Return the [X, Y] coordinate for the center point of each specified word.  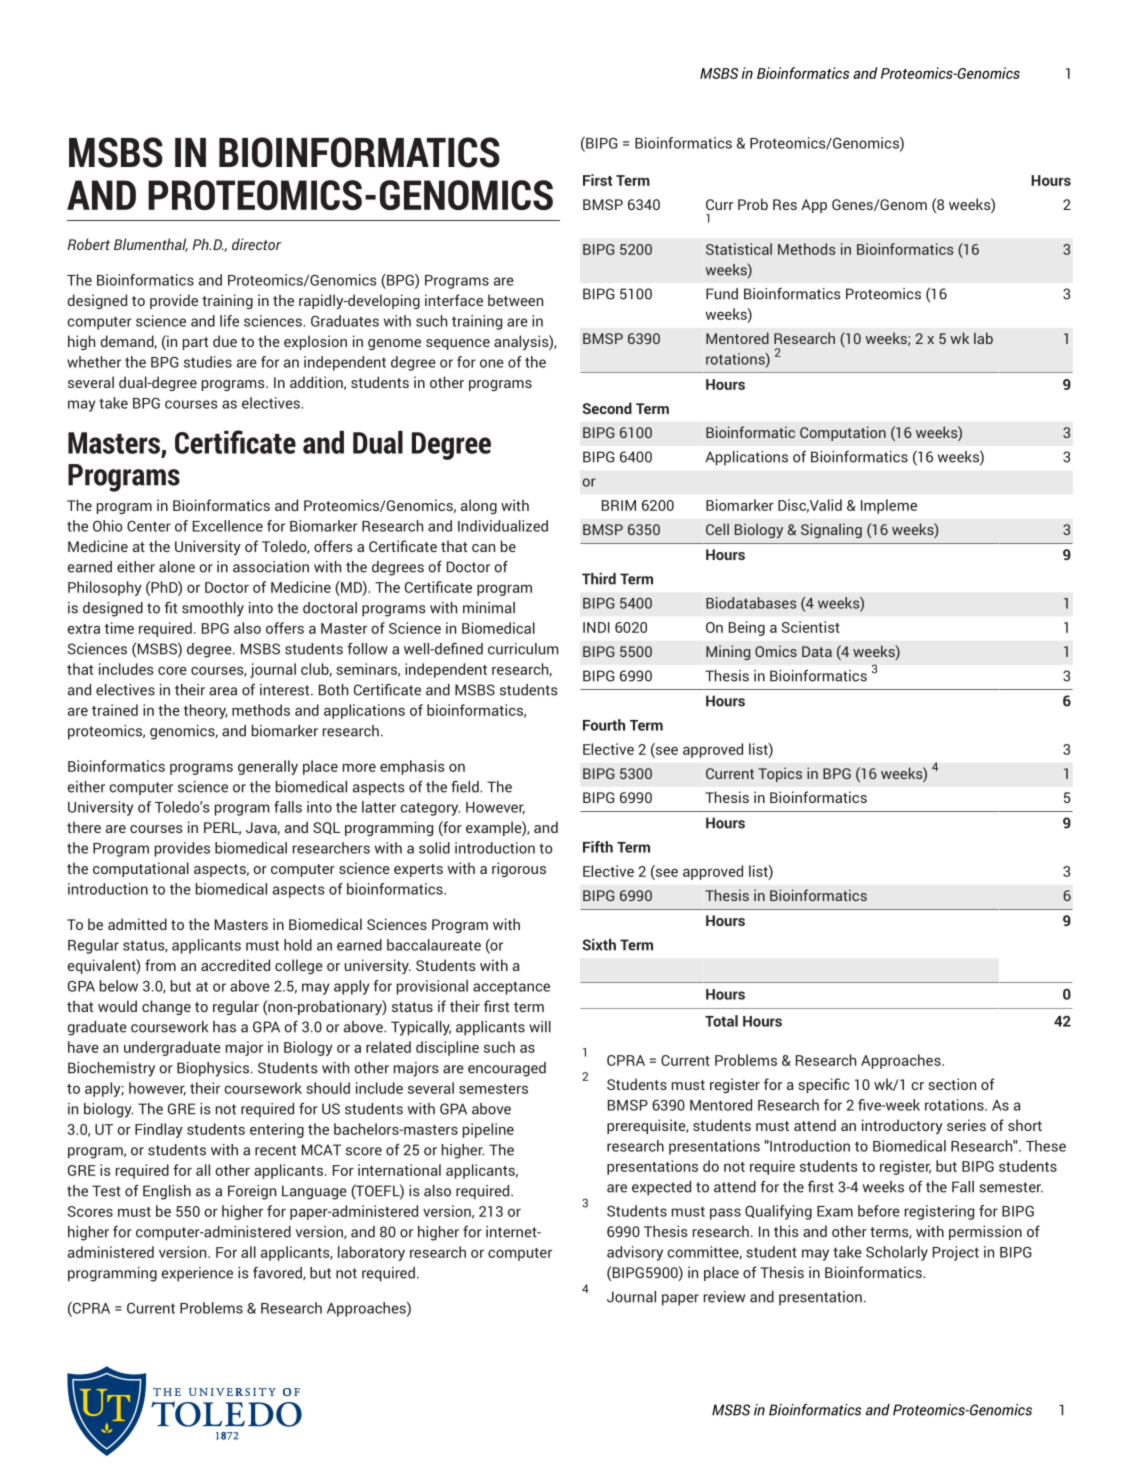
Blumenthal [151, 245]
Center [149, 526]
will [540, 1027]
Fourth [604, 725]
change [166, 1007]
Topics [780, 774]
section [952, 1084]
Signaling [831, 530]
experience [197, 1274]
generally [268, 767]
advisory [635, 1253]
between [515, 300]
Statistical [739, 249]
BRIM [619, 505]
